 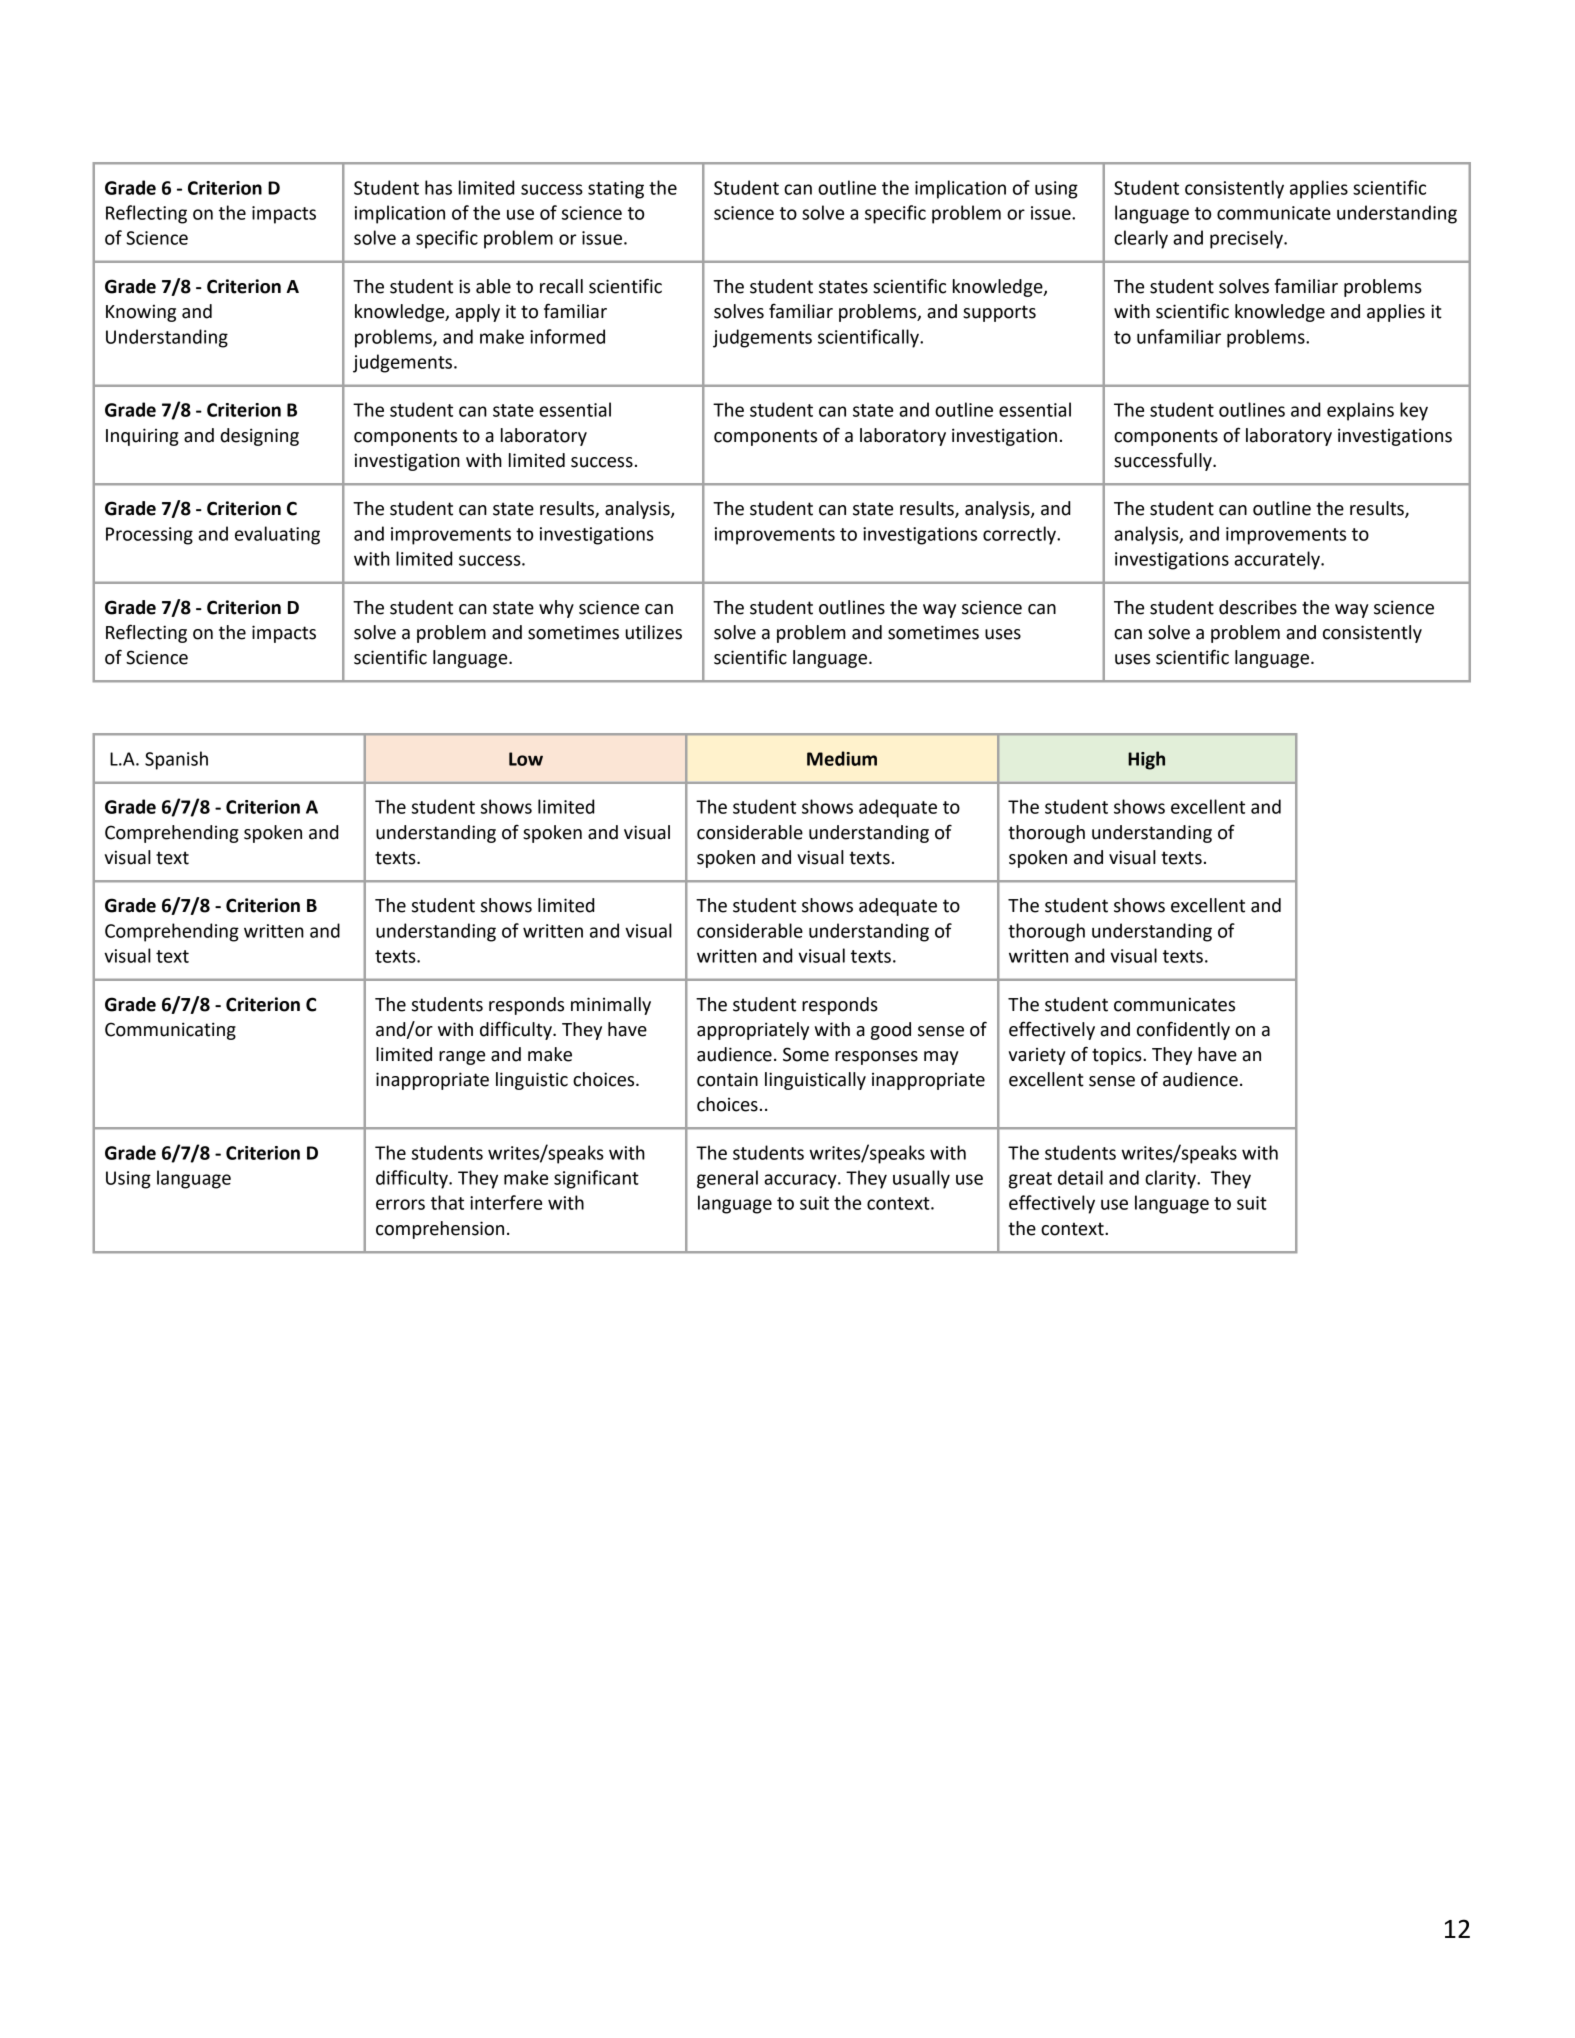 I want to click on clarity, so click(x=1171, y=1179).
